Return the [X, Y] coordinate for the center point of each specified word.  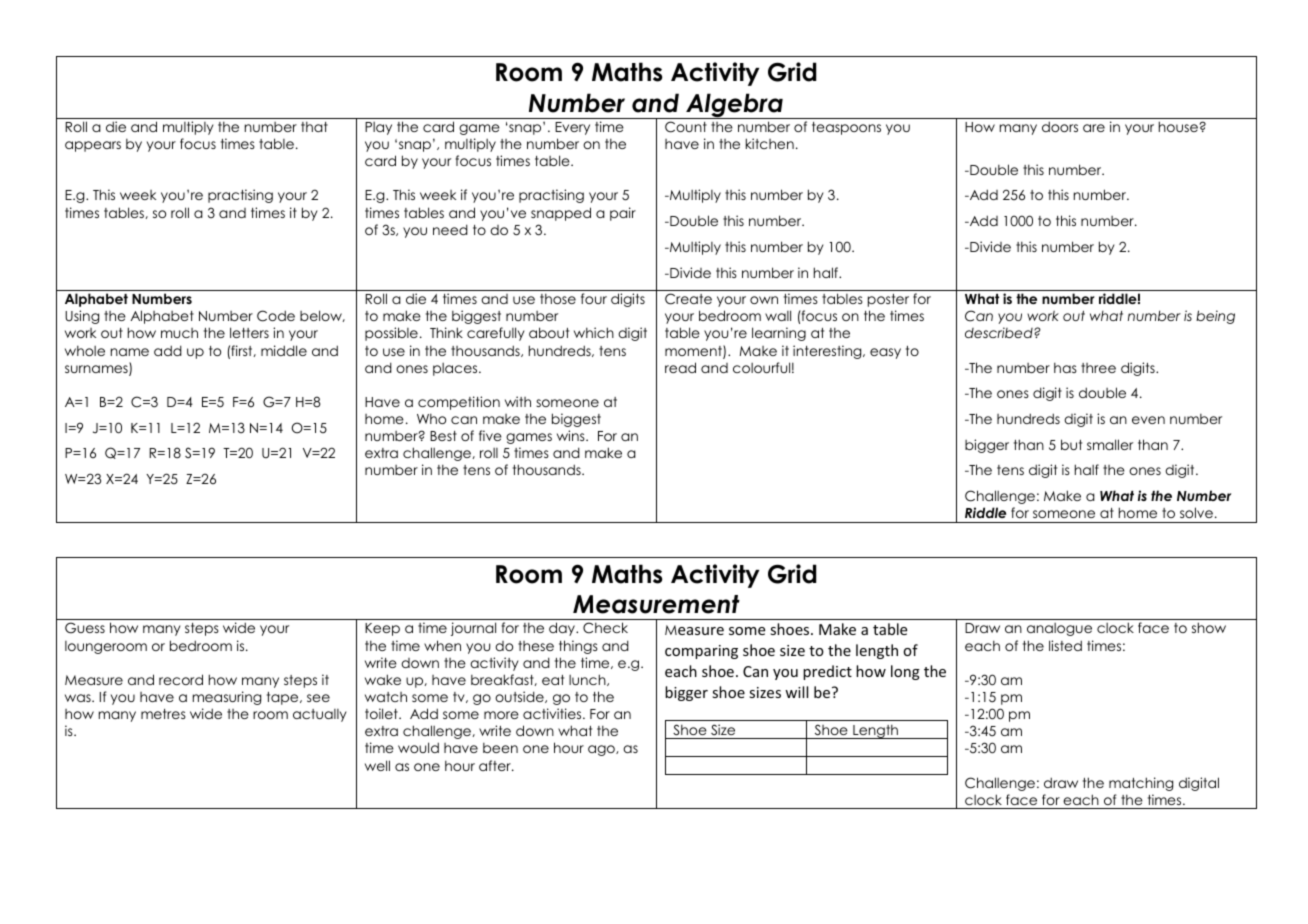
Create [688, 299]
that [314, 126]
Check [605, 628]
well [377, 765]
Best [443, 436]
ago [602, 750]
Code [276, 316]
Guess [85, 628]
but [1071, 444]
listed [1065, 645]
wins [572, 435]
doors [1060, 126]
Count [686, 127]
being [1215, 317]
